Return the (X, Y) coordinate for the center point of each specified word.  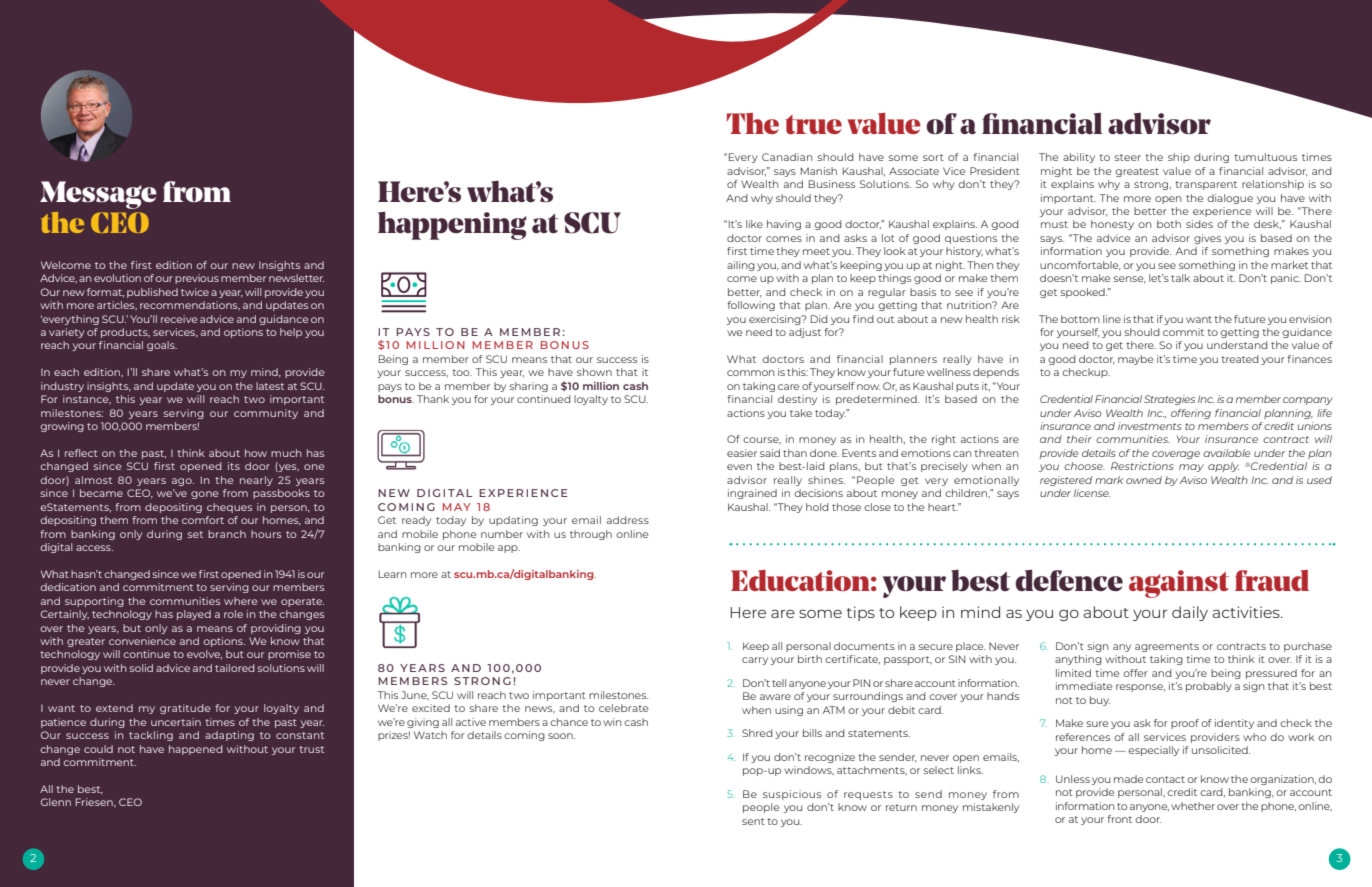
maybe (1136, 360)
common (751, 373)
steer (1128, 157)
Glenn (56, 802)
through (591, 535)
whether (1193, 806)
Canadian (787, 157)
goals (162, 346)
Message (98, 195)
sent (753, 821)
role (233, 614)
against (1179, 584)
